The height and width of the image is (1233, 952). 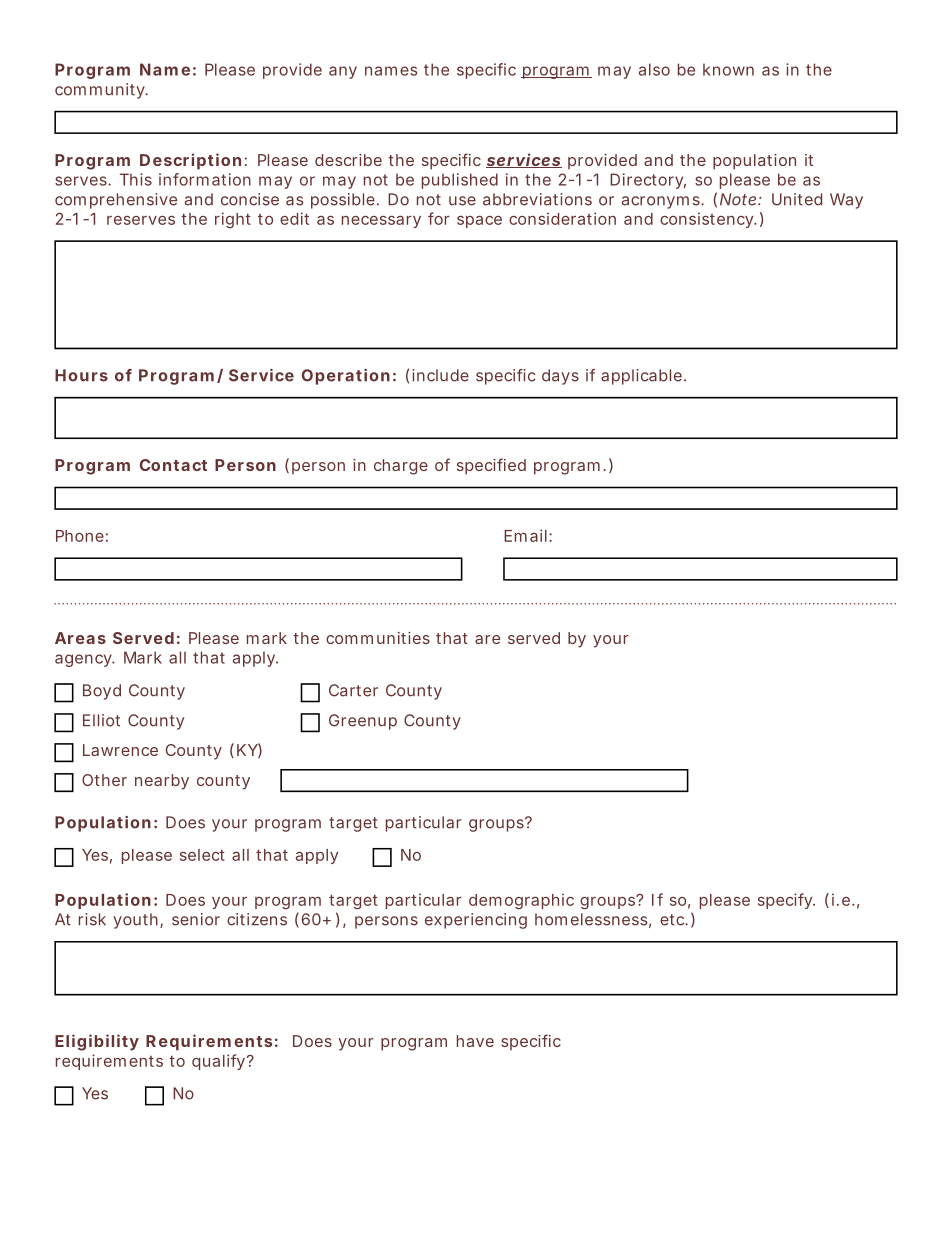 What do you see at coordinates (521, 901) in the image?
I see `demographic` at bounding box center [521, 901].
